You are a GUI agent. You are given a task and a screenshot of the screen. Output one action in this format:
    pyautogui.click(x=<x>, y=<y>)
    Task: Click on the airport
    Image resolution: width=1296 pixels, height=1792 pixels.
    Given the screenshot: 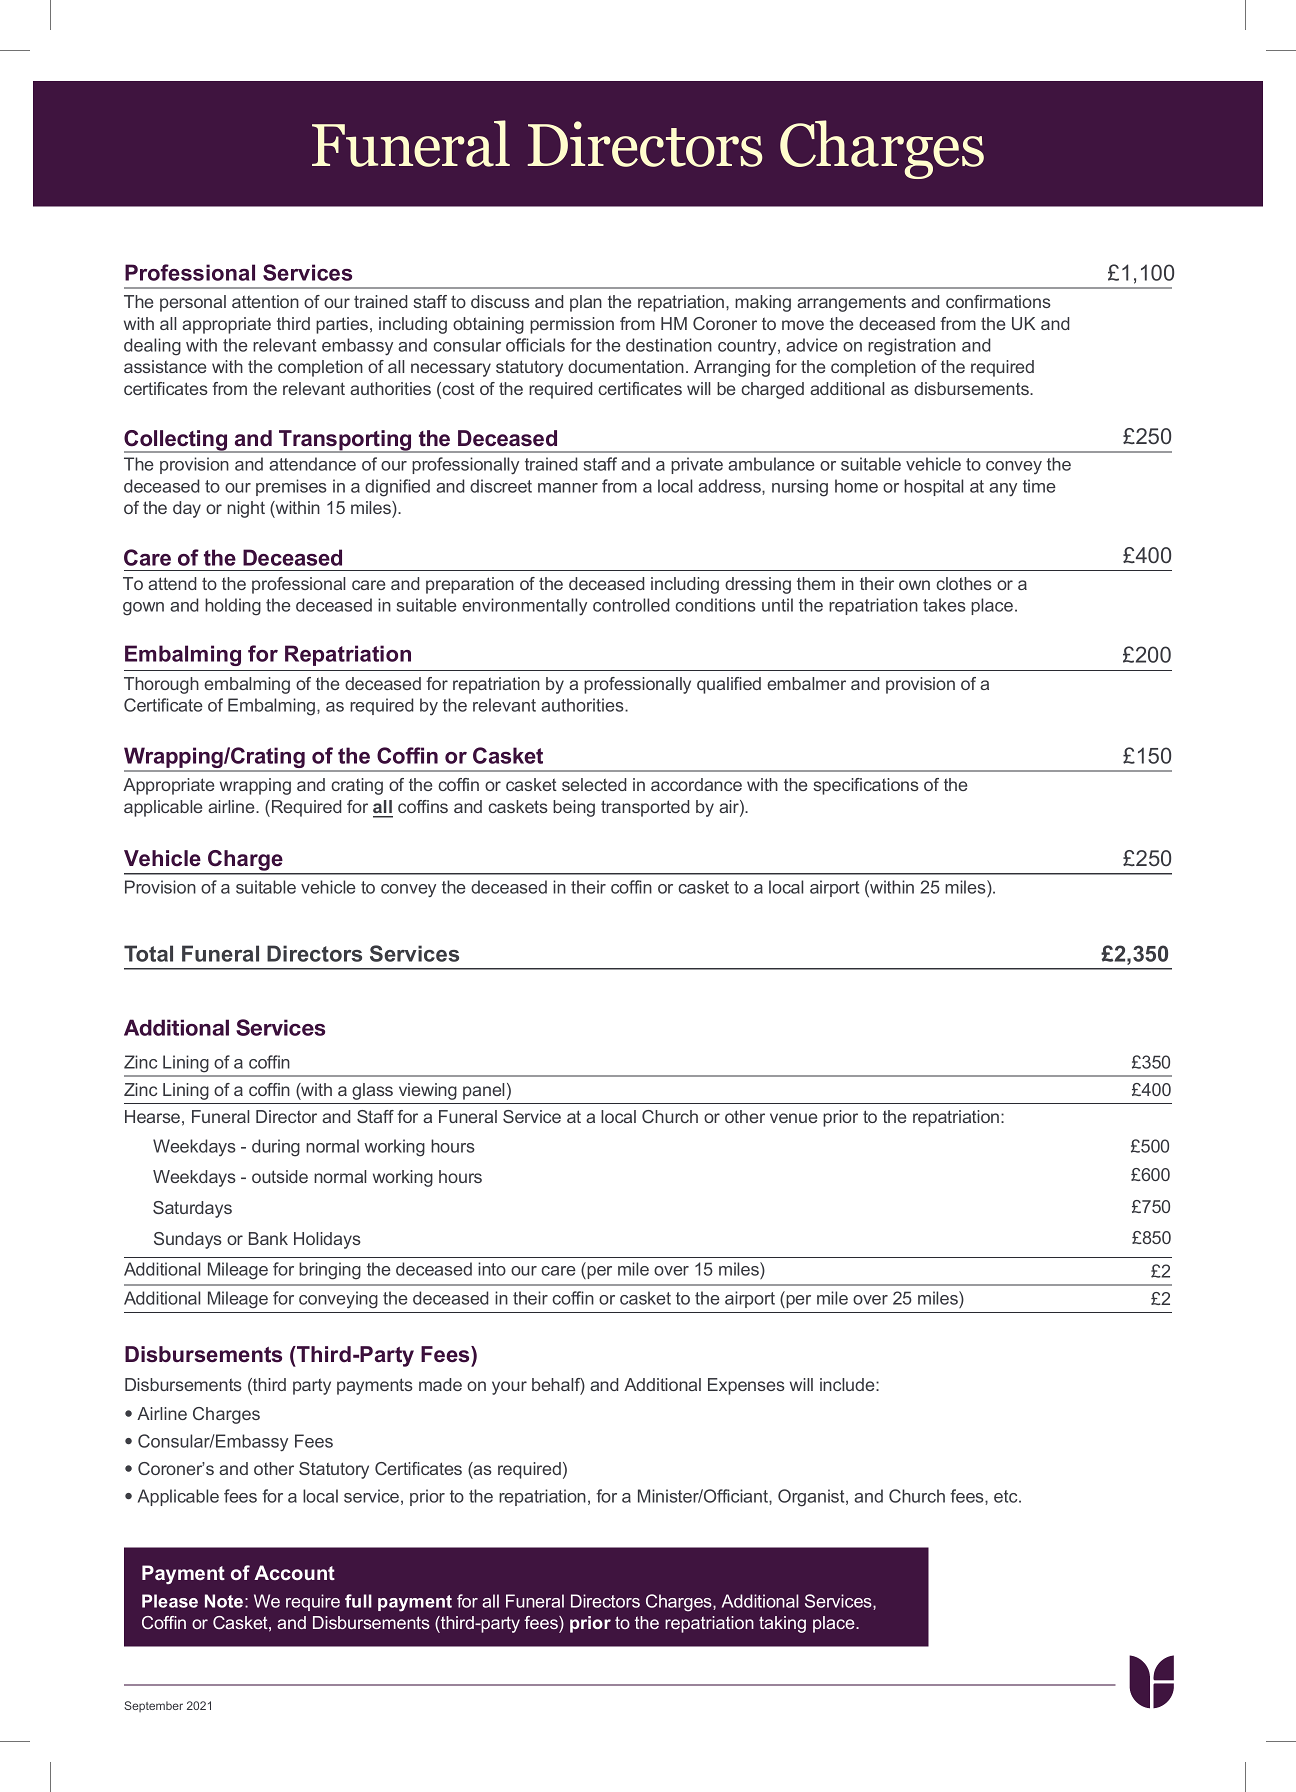 What is the action you would take?
    pyautogui.click(x=834, y=888)
